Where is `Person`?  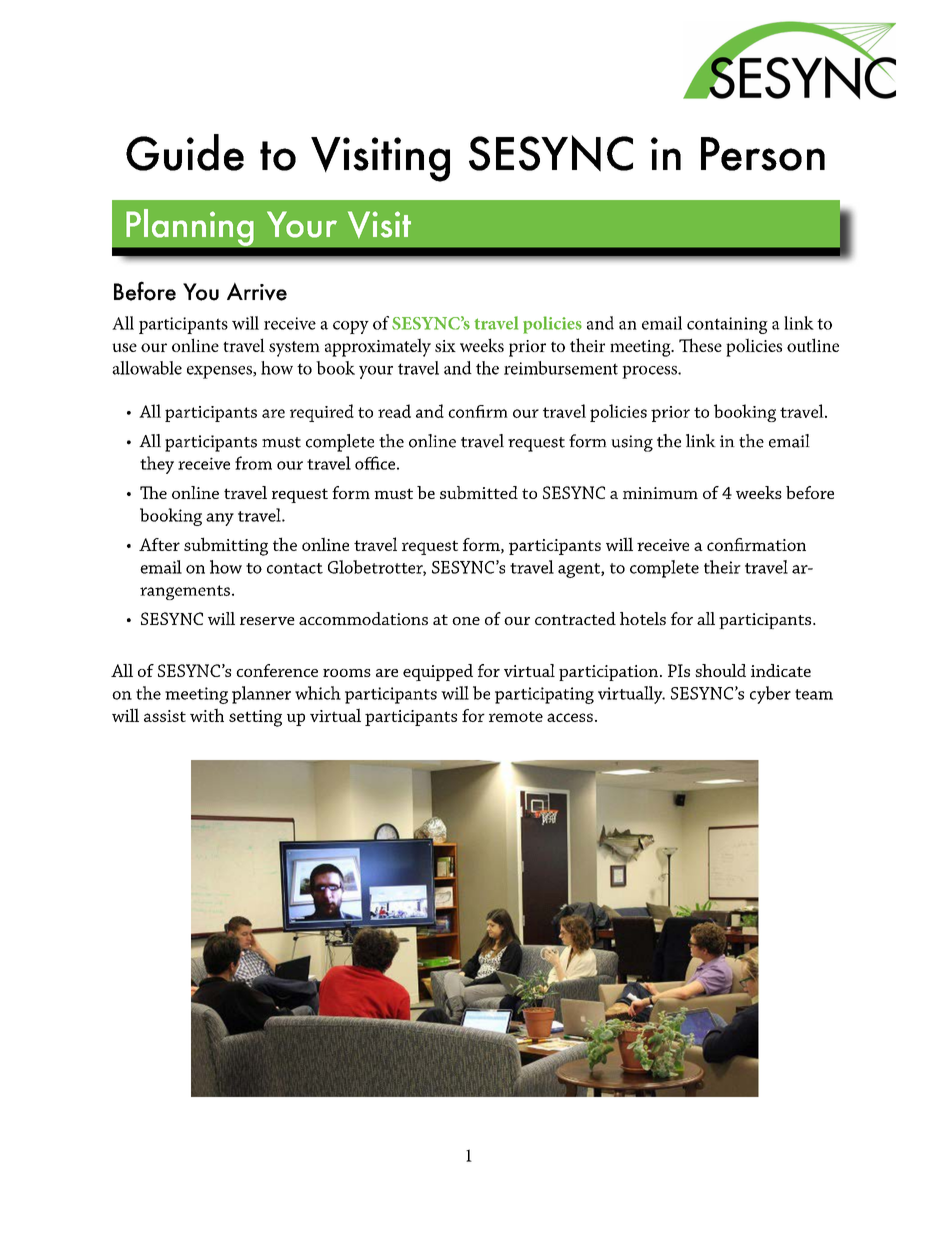
Person is located at coordinates (763, 154).
